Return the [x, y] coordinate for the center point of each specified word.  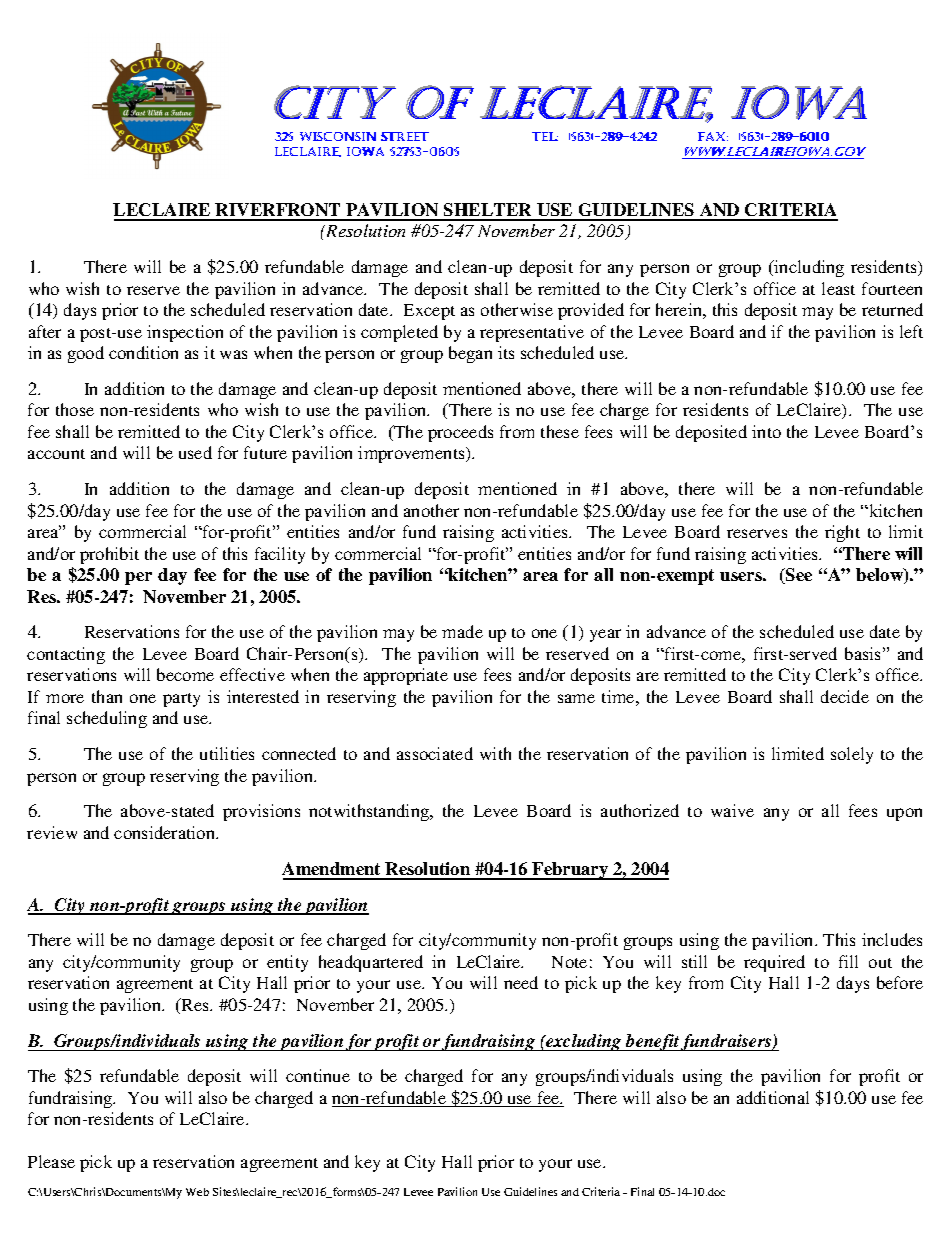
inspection [185, 333]
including [808, 268]
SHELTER [488, 211]
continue [318, 1075]
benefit [652, 1042]
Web [197, 1192]
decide [845, 696]
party [181, 700]
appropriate [406, 676]
